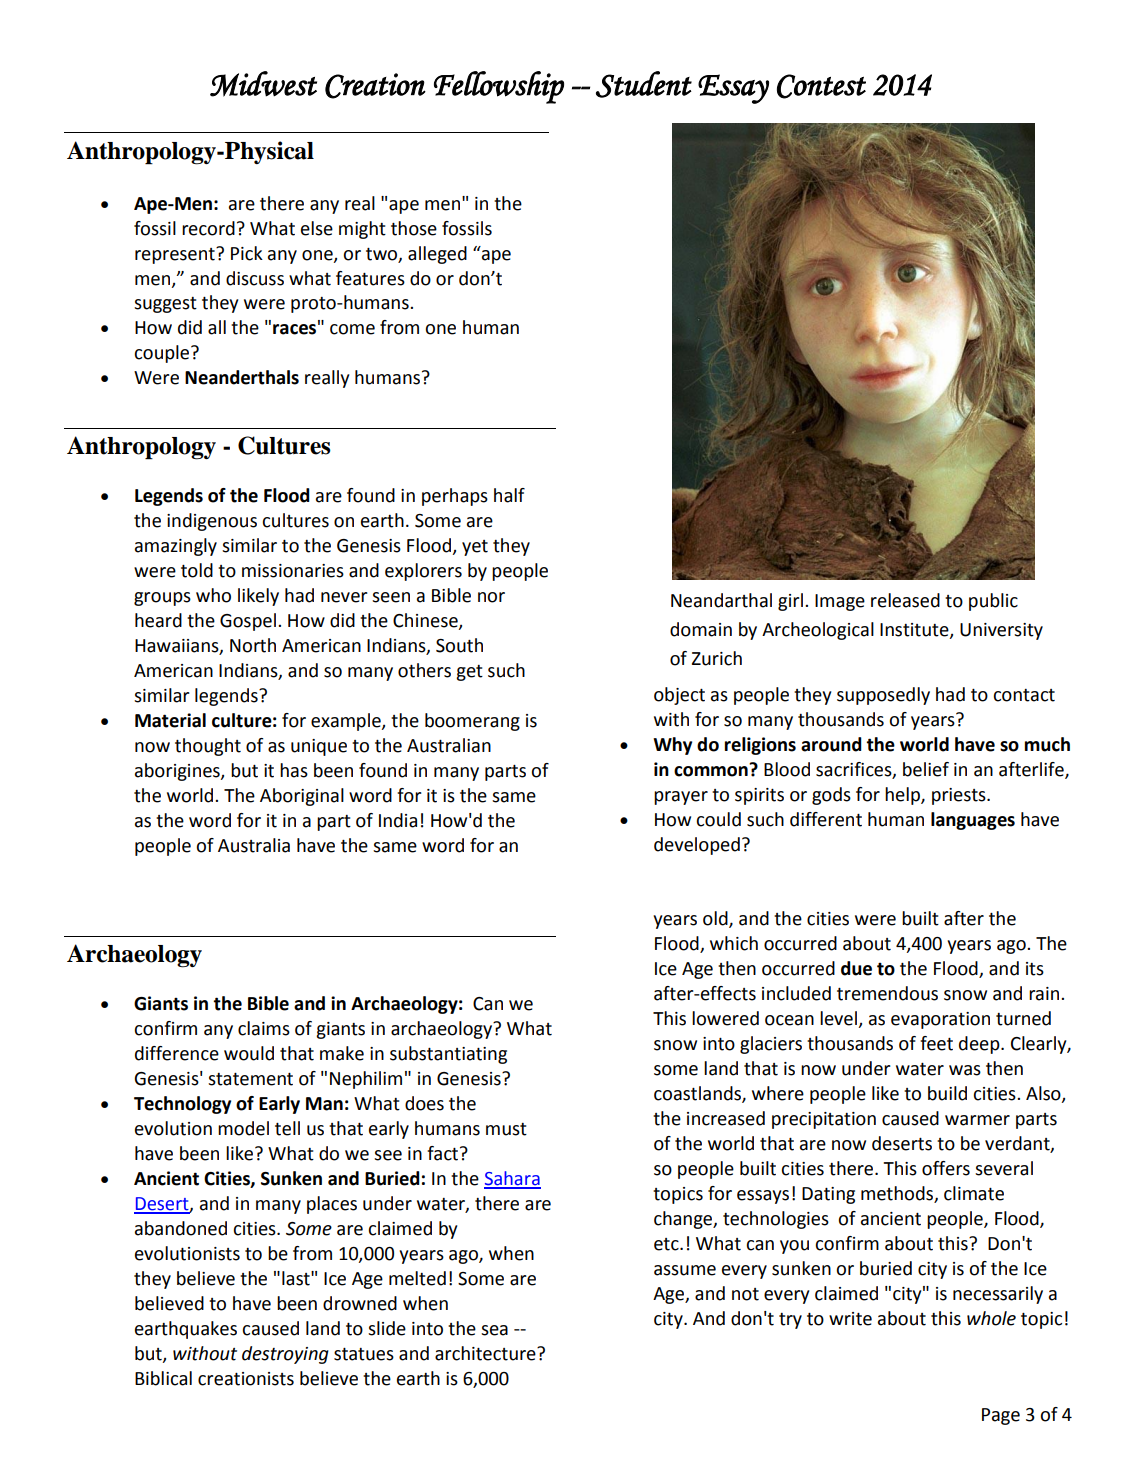 The height and width of the document is (1474, 1139). Describe the element at coordinates (905, 600) in the document. I see `released` at that location.
